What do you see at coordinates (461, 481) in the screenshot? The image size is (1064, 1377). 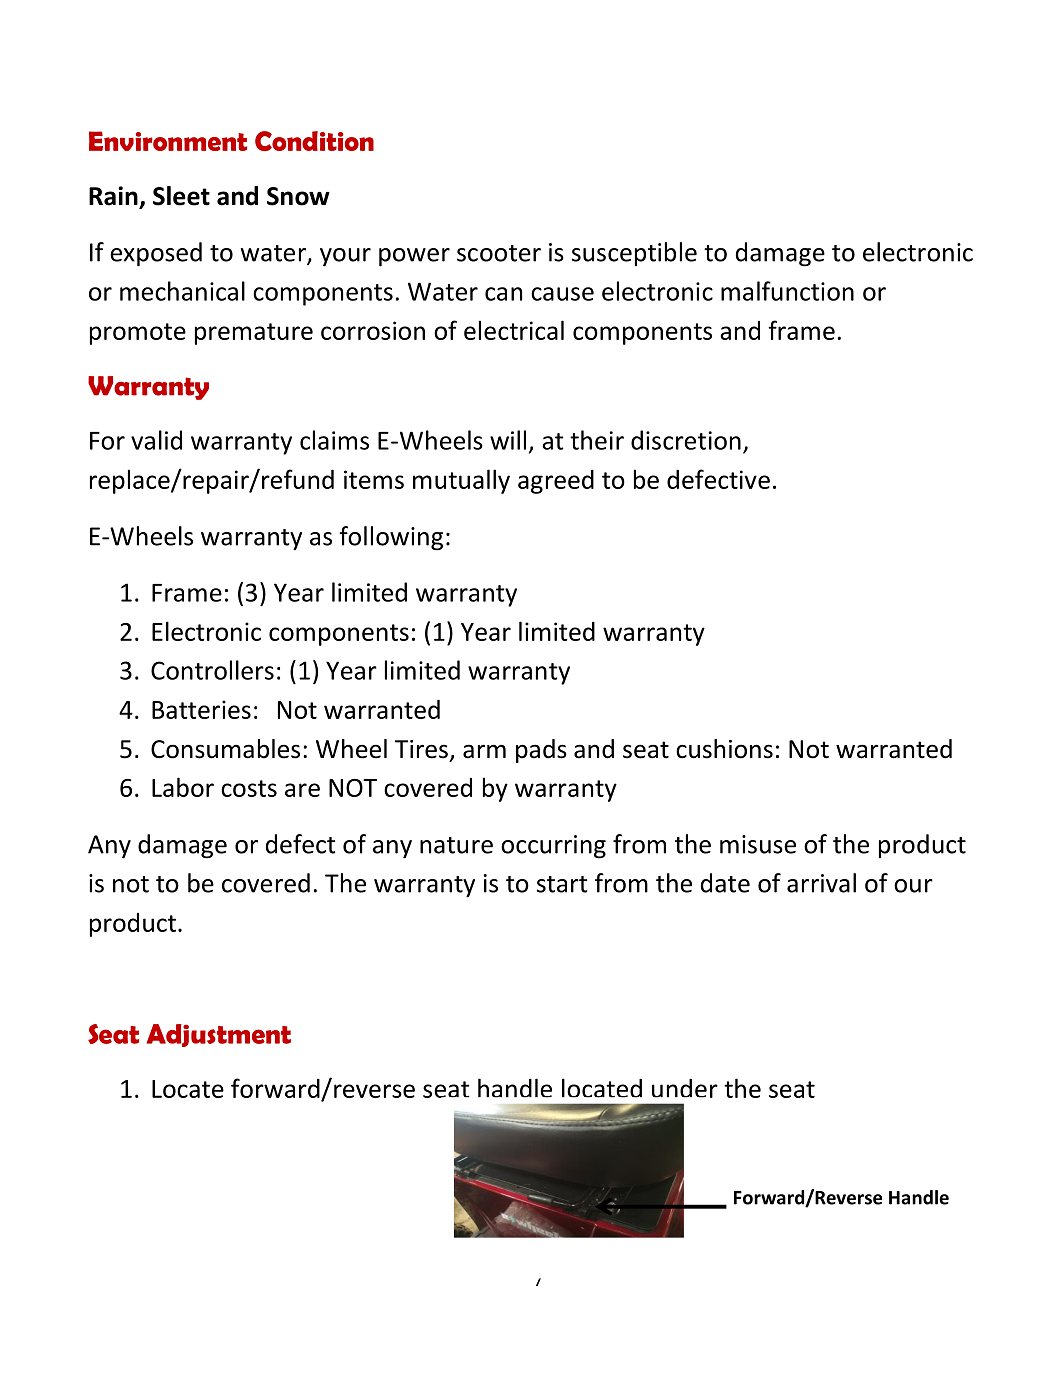 I see `mutually` at bounding box center [461, 481].
